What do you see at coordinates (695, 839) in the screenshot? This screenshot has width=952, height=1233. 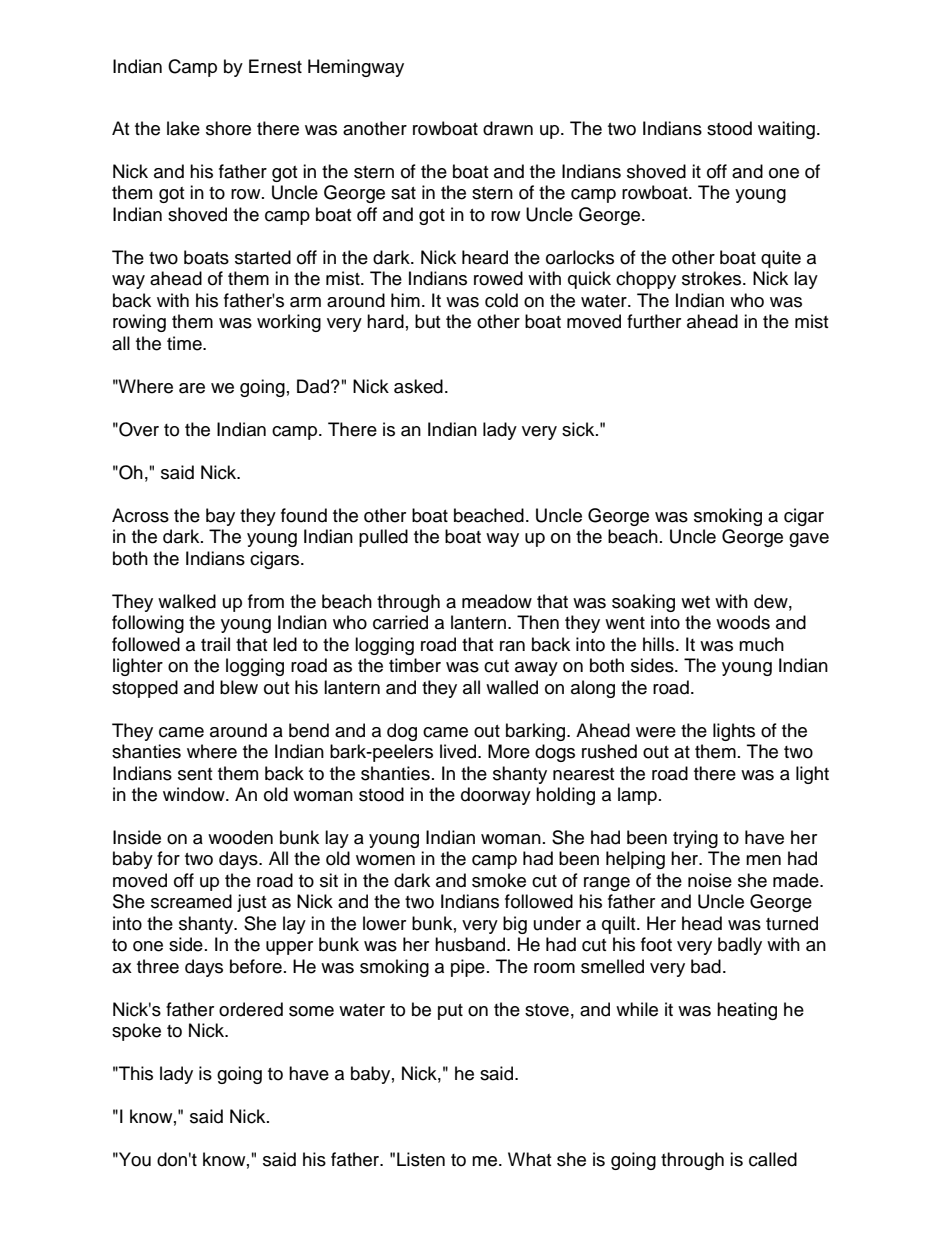 I see `trying` at bounding box center [695, 839].
